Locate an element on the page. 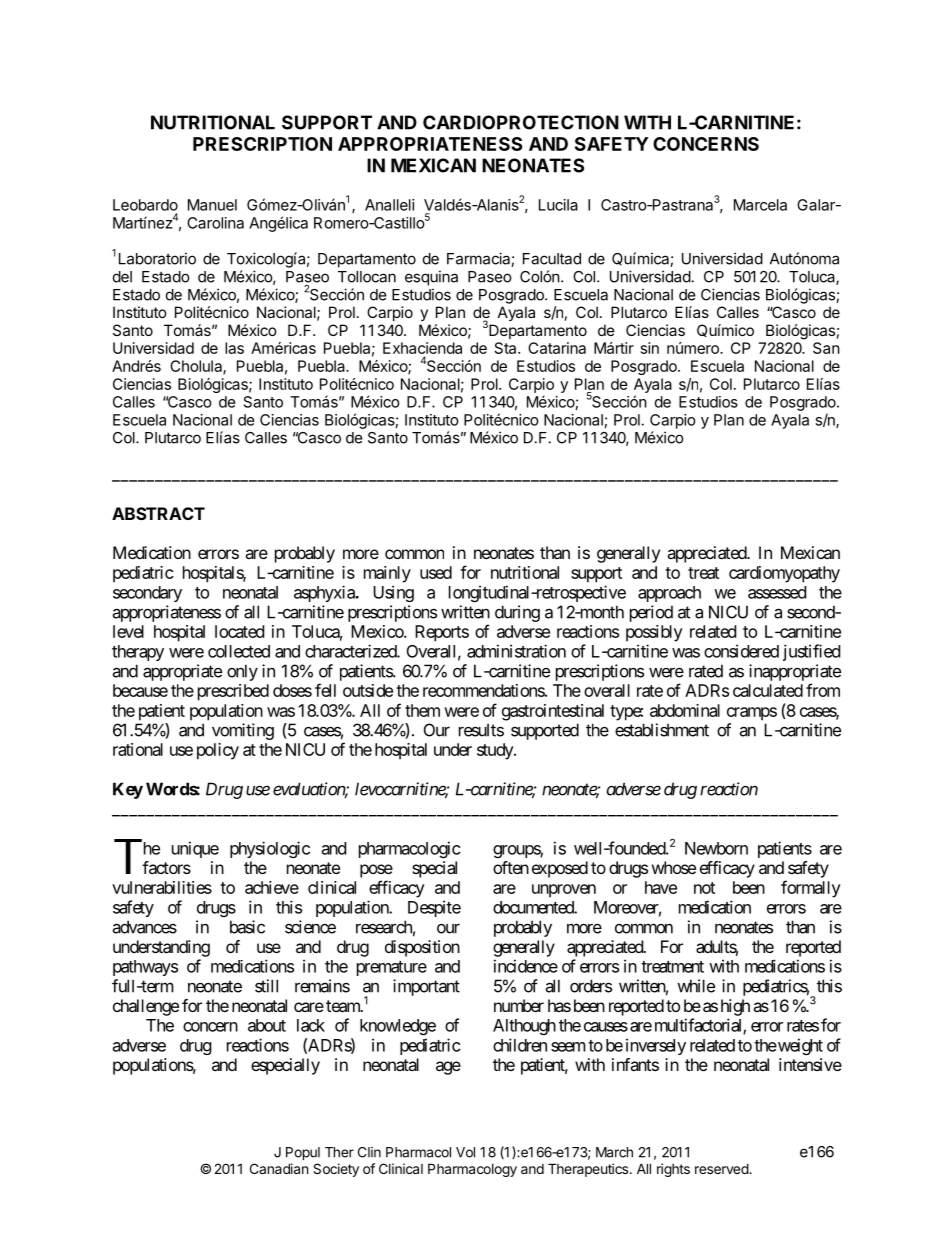  prescribed is located at coordinates (233, 692).
